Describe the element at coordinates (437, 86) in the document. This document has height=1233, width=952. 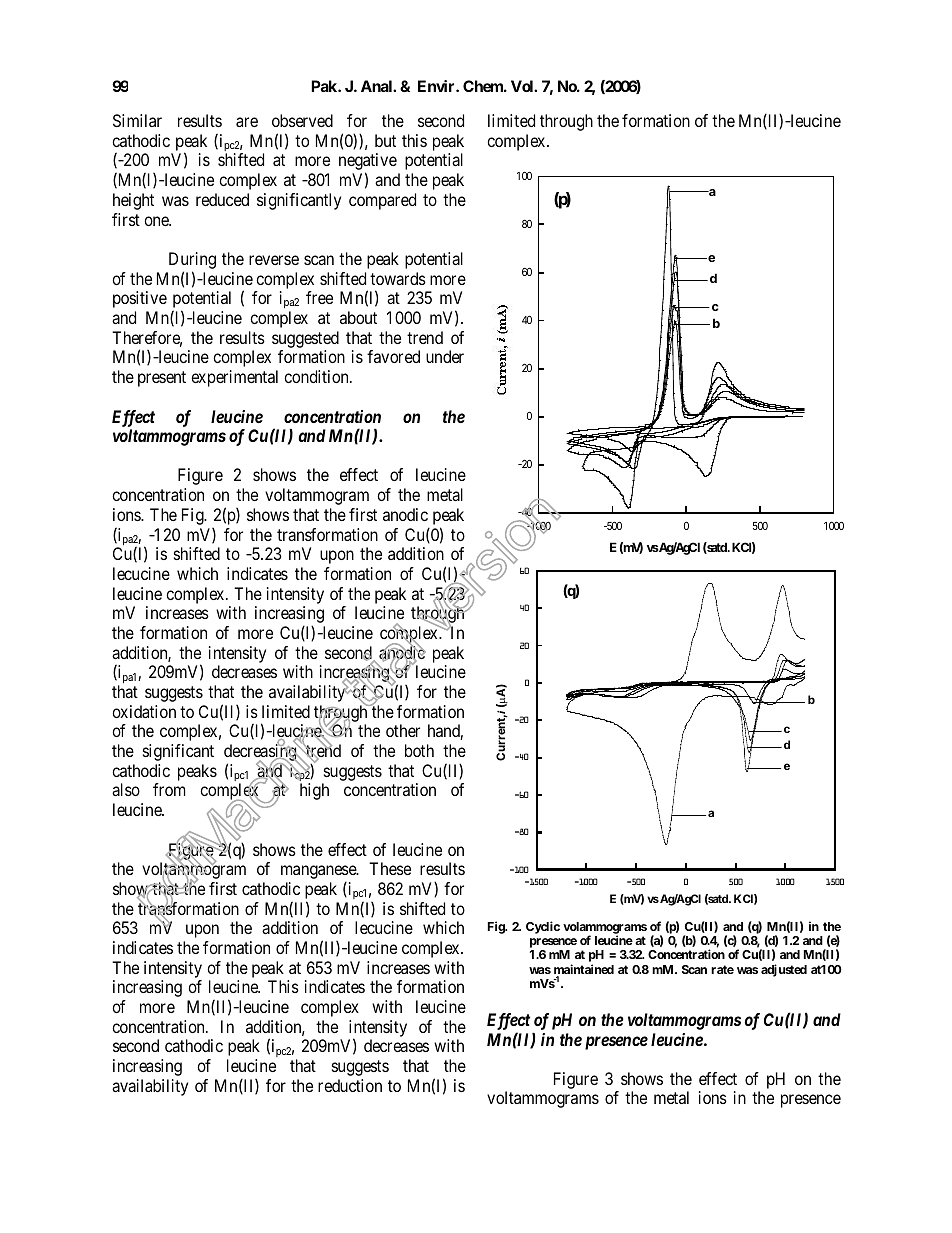
I see `Envir` at that location.
